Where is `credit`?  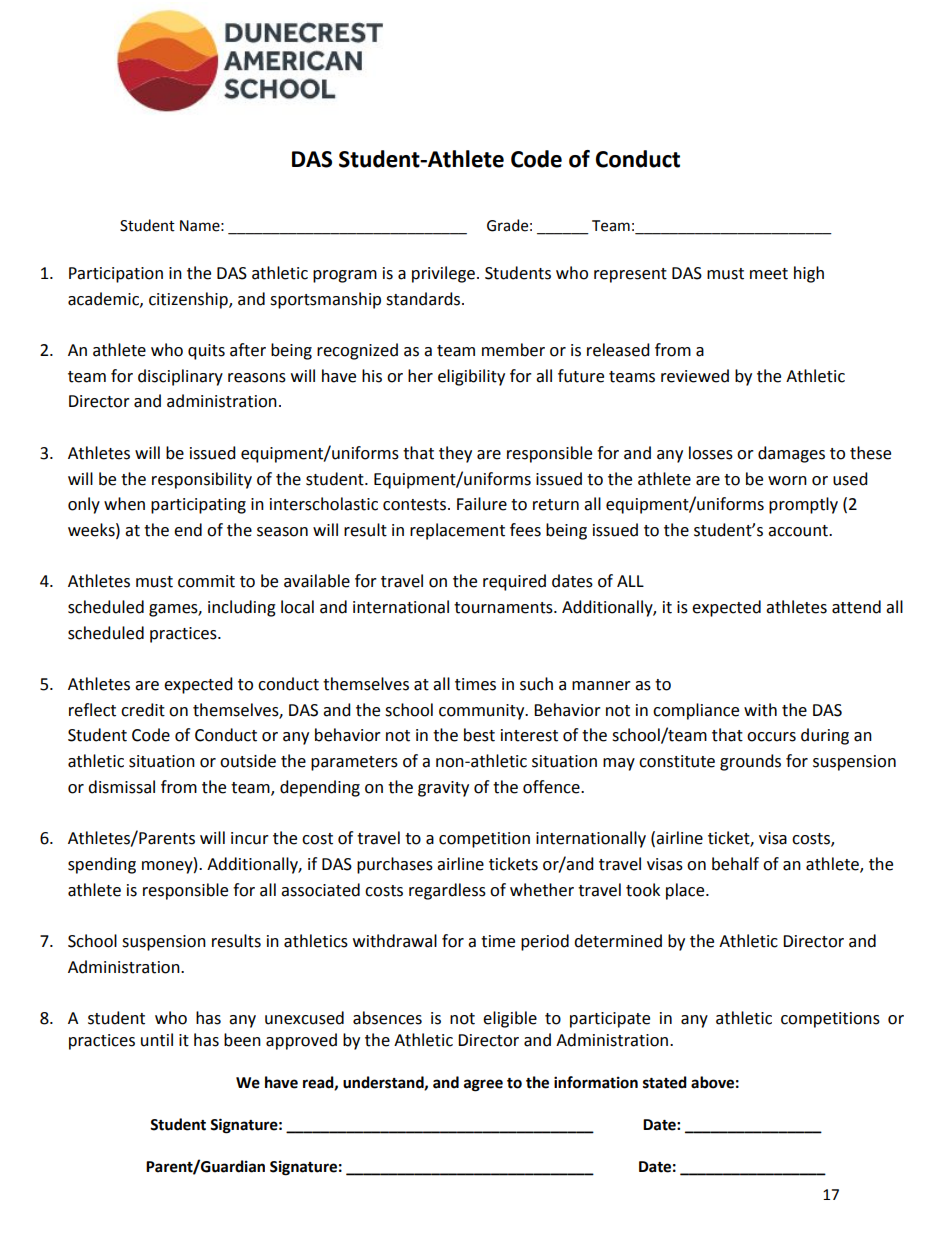 credit is located at coordinates (143, 710).
